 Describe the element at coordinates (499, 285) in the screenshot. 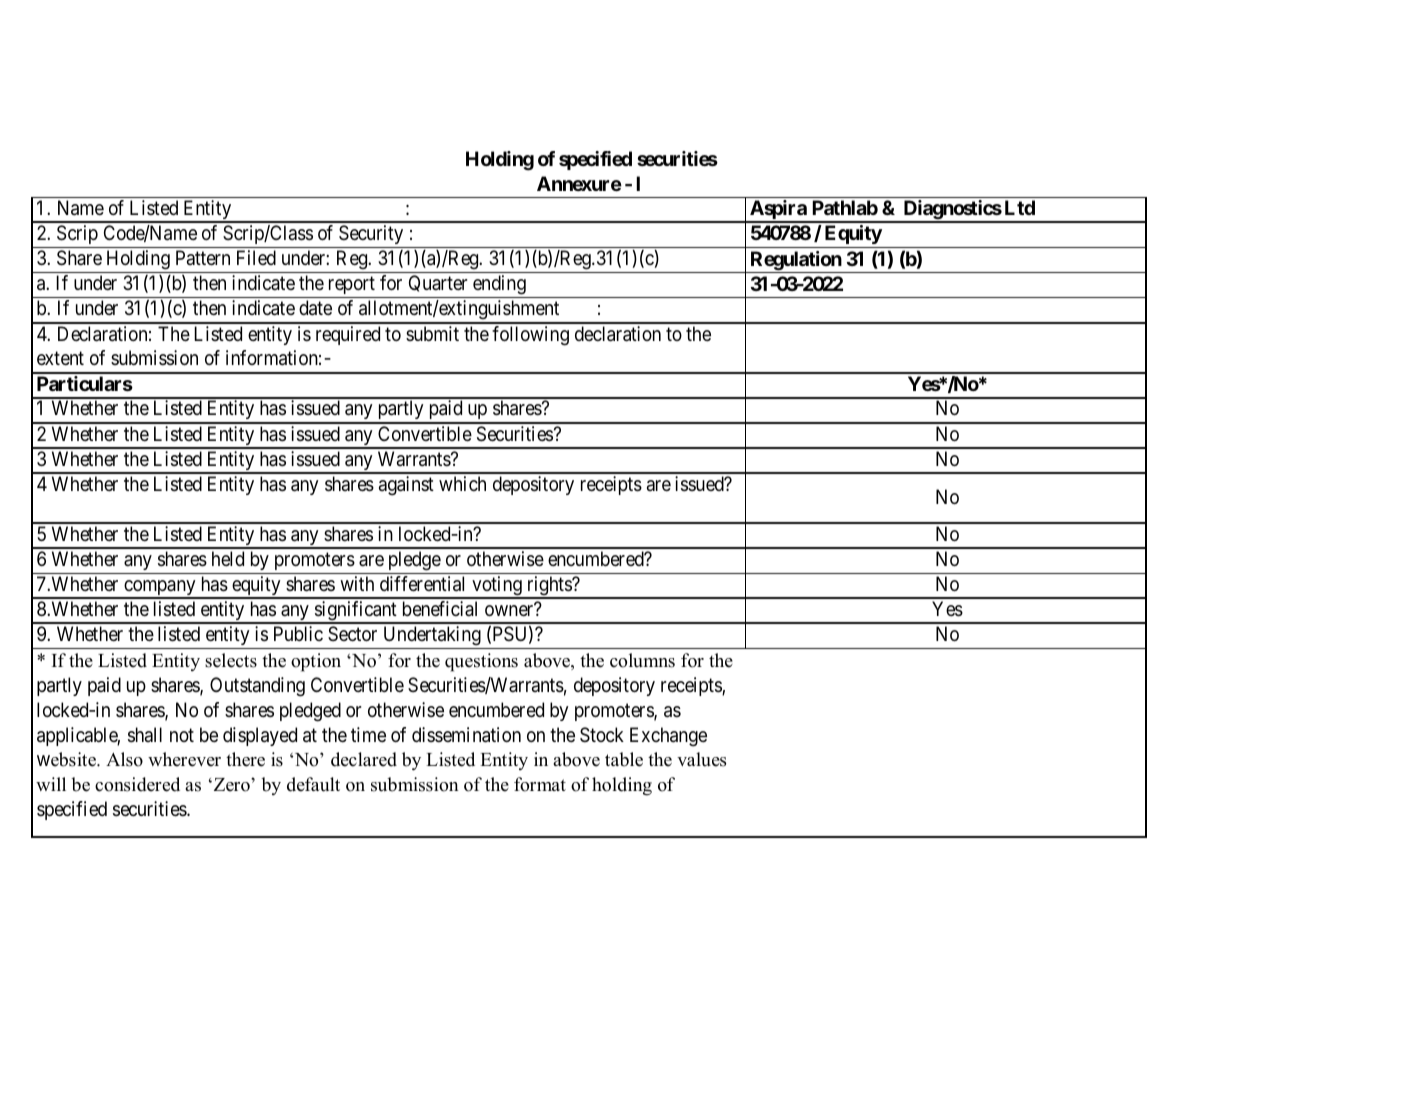

I see `ending` at that location.
